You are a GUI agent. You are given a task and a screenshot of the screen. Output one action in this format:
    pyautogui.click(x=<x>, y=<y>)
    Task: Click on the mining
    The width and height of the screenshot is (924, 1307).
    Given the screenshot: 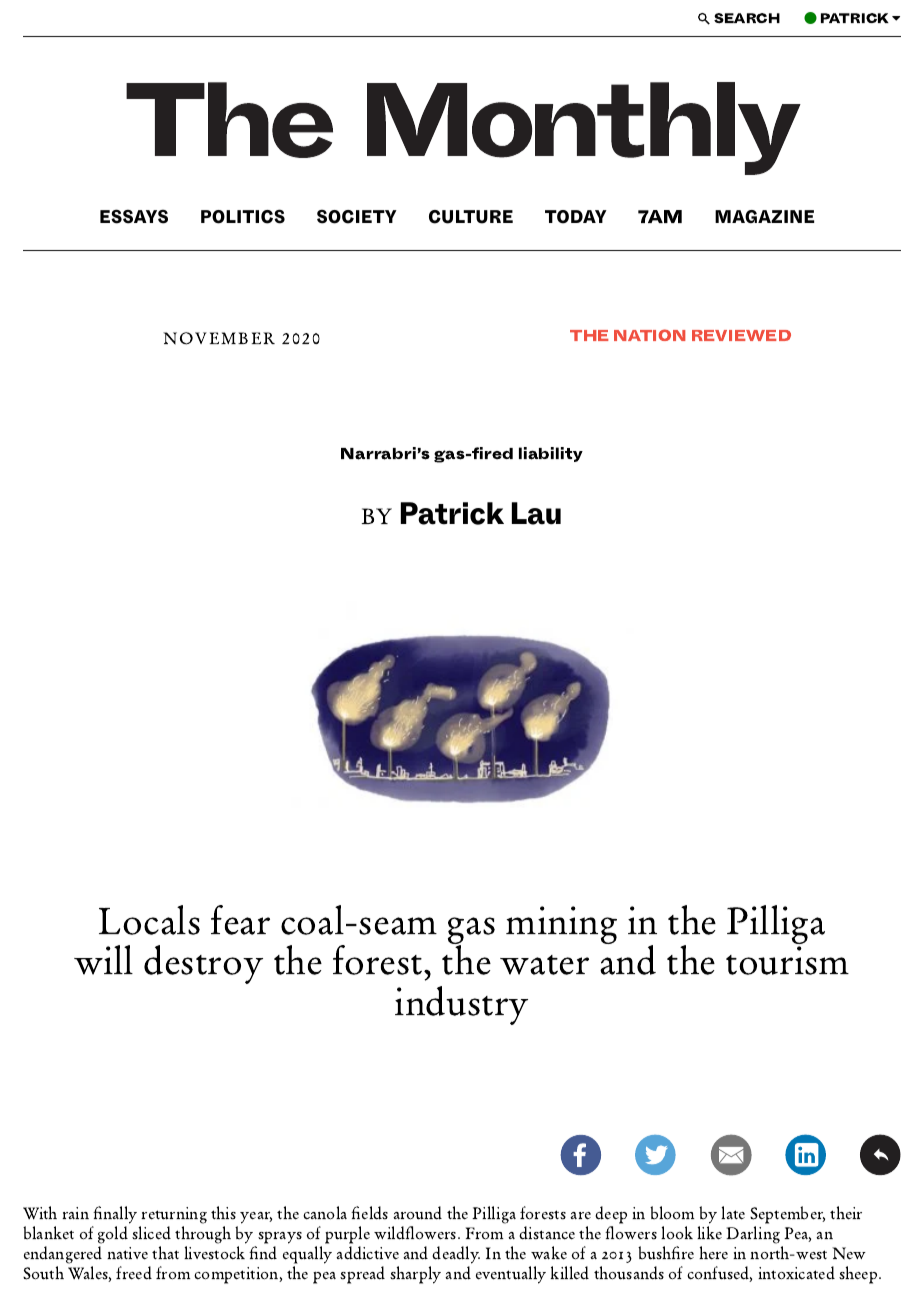 What is the action you would take?
    pyautogui.click(x=561, y=925)
